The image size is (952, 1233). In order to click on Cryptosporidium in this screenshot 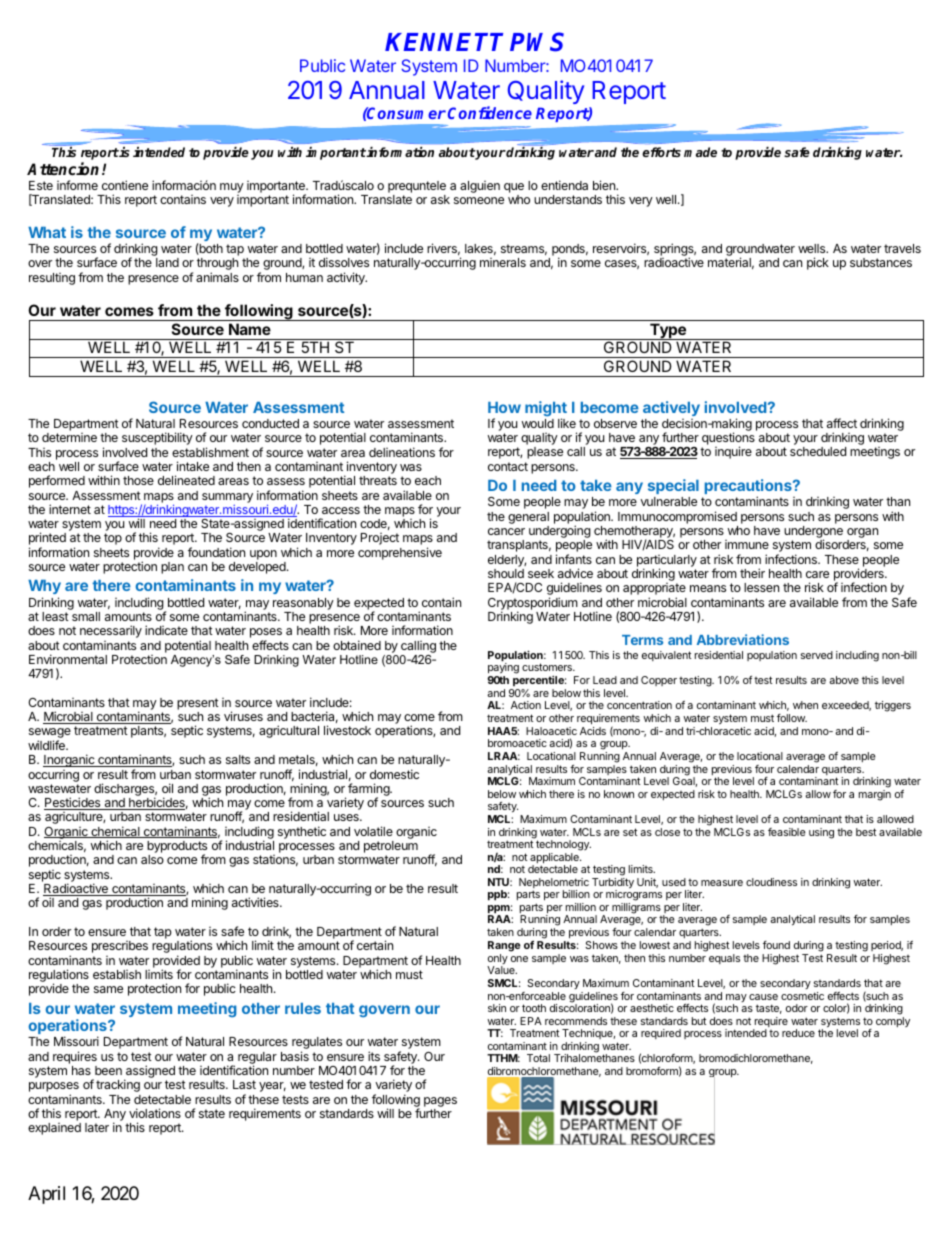, I will do `click(533, 604)`.
